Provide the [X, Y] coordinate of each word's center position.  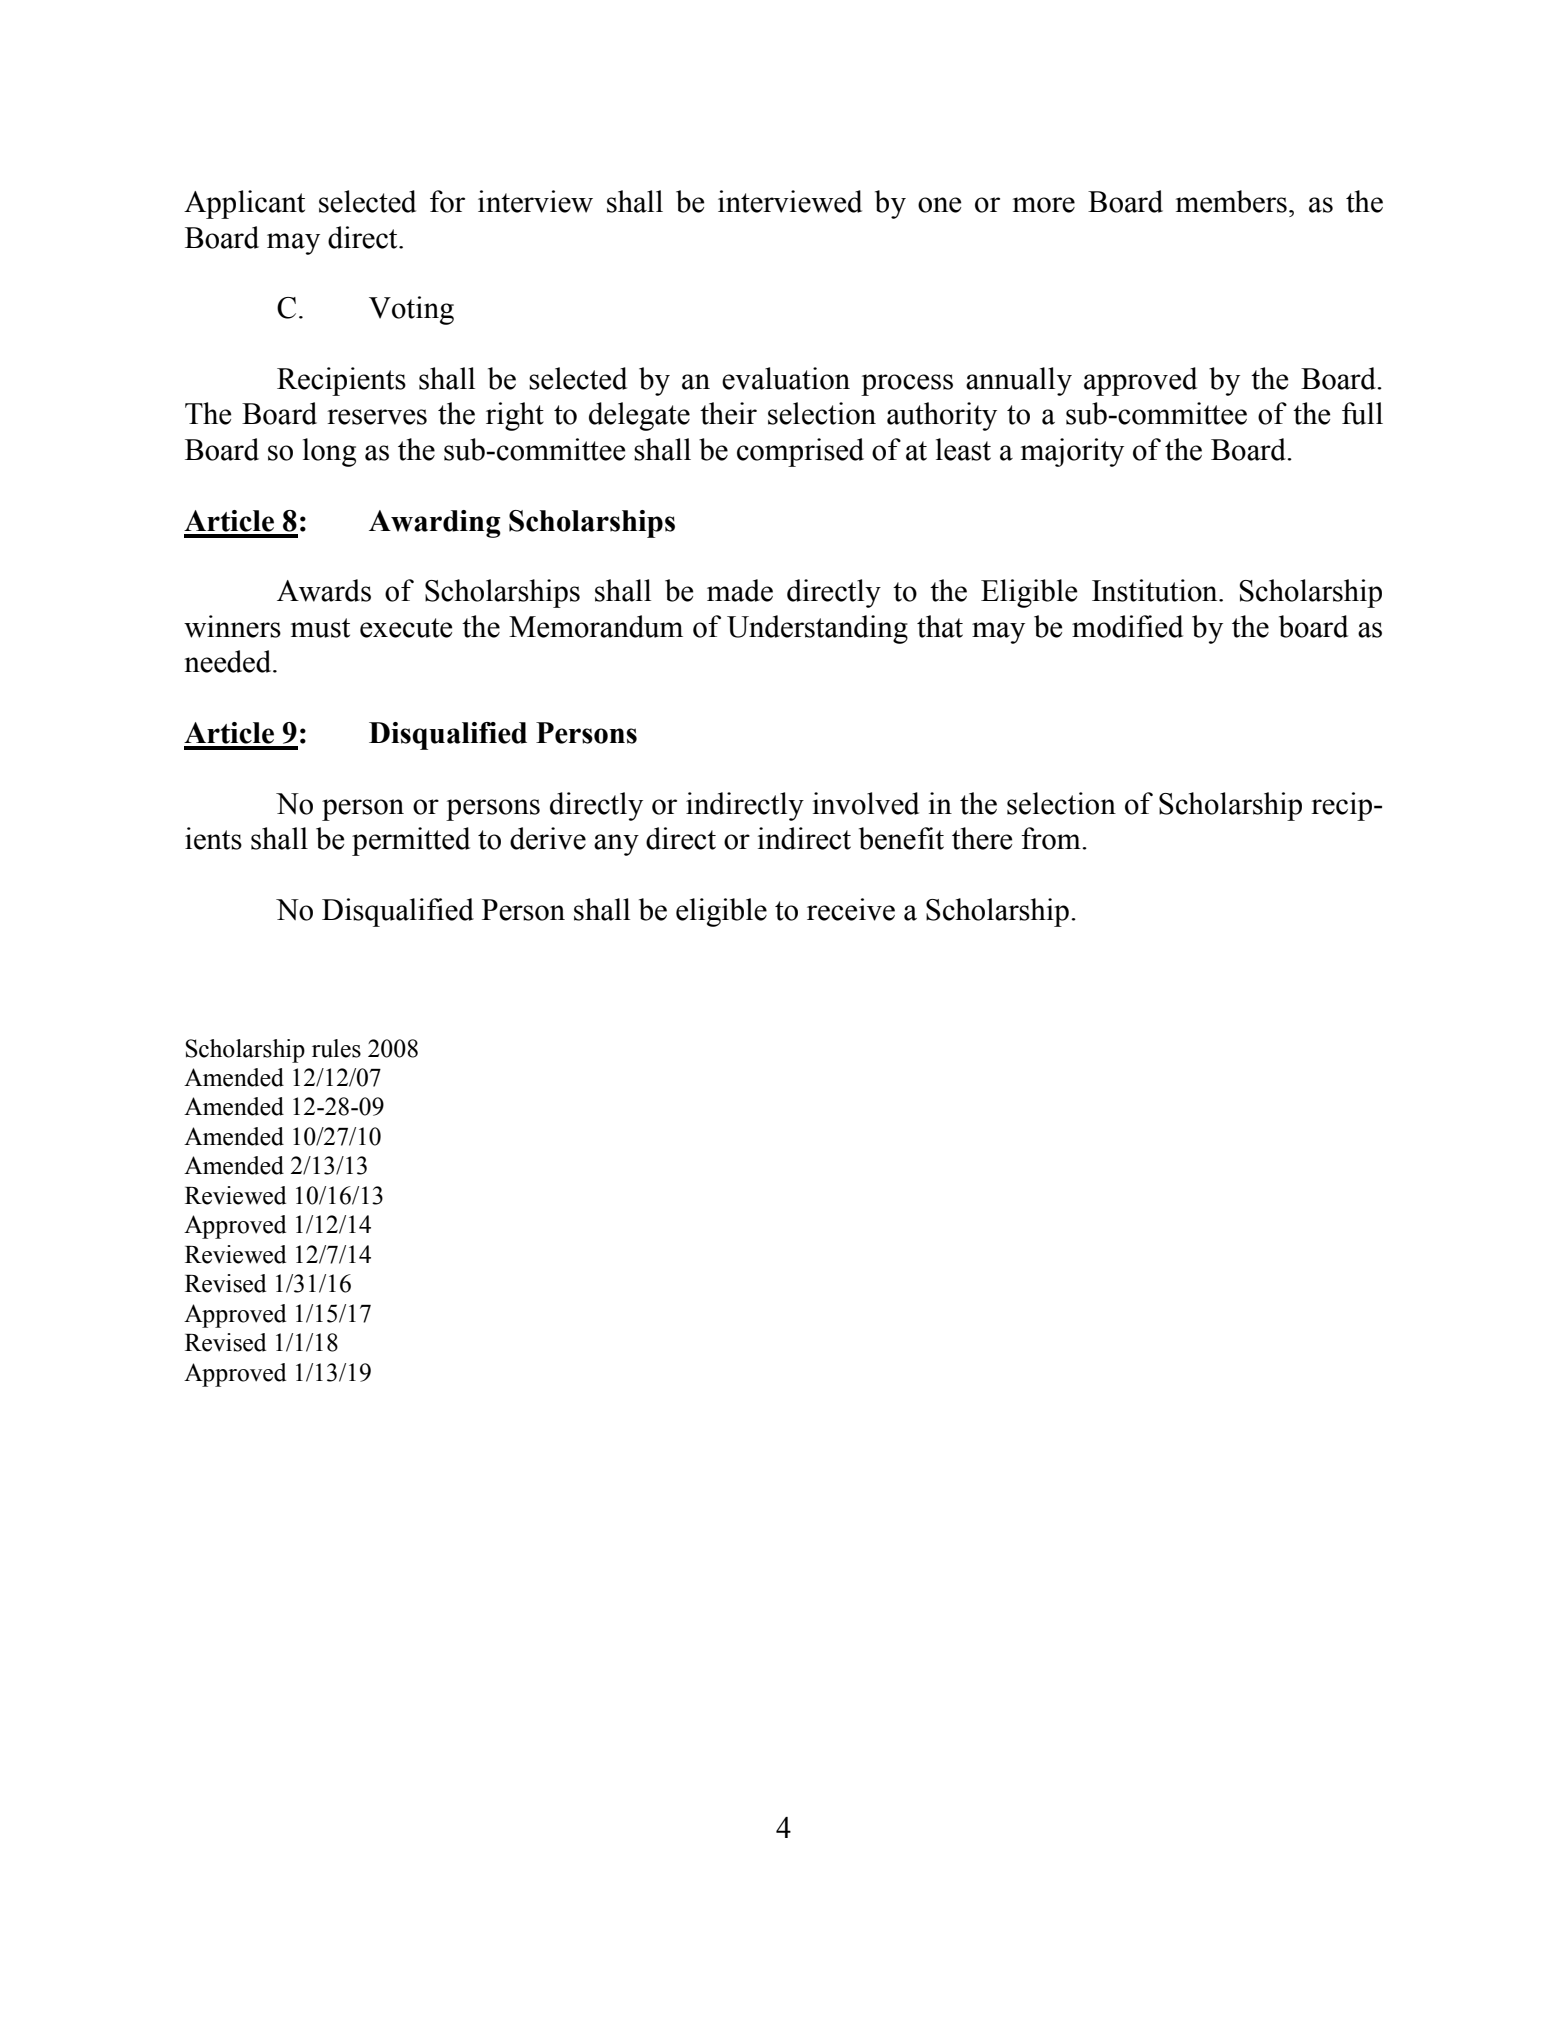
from [1052, 838]
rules [336, 1048]
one [939, 205]
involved [866, 803]
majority [1072, 452]
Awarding [435, 524]
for [447, 201]
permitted [411, 841]
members [1231, 201]
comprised [800, 452]
